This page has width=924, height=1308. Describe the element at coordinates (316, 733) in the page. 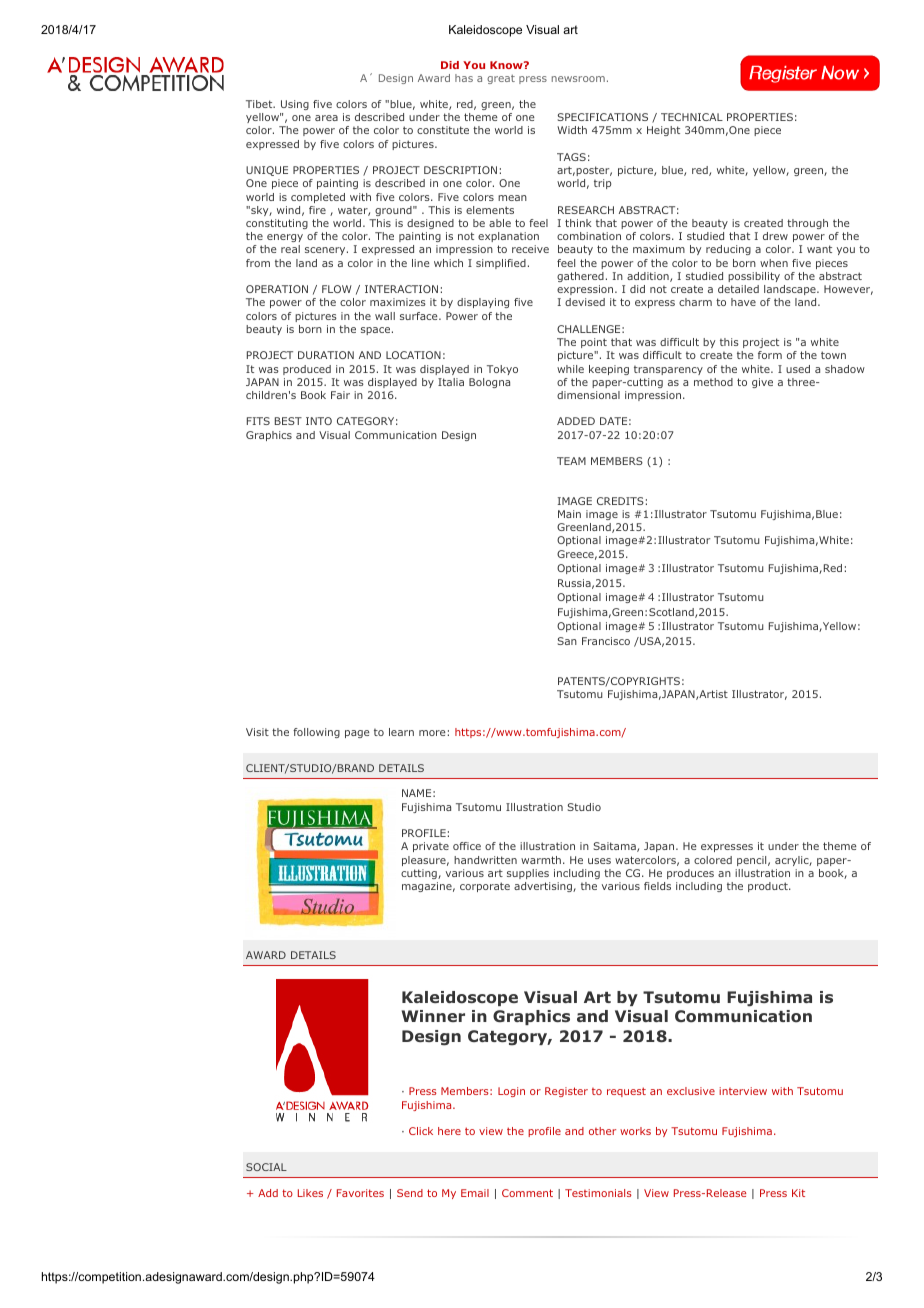

I see `following` at that location.
